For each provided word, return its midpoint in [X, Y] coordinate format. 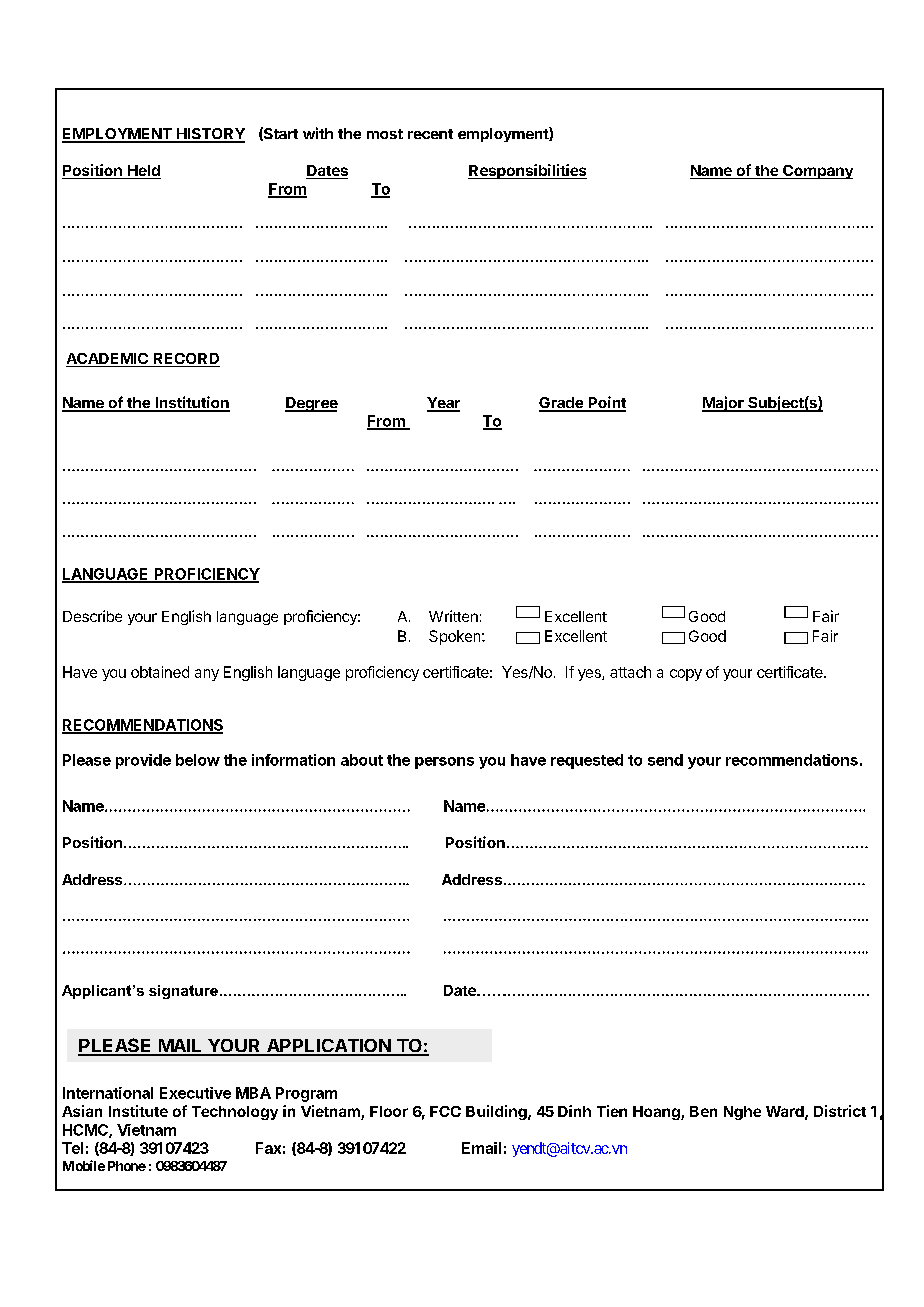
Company [817, 172]
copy [686, 675]
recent [430, 134]
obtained [160, 672]
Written [453, 616]
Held [143, 172]
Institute [138, 1111]
